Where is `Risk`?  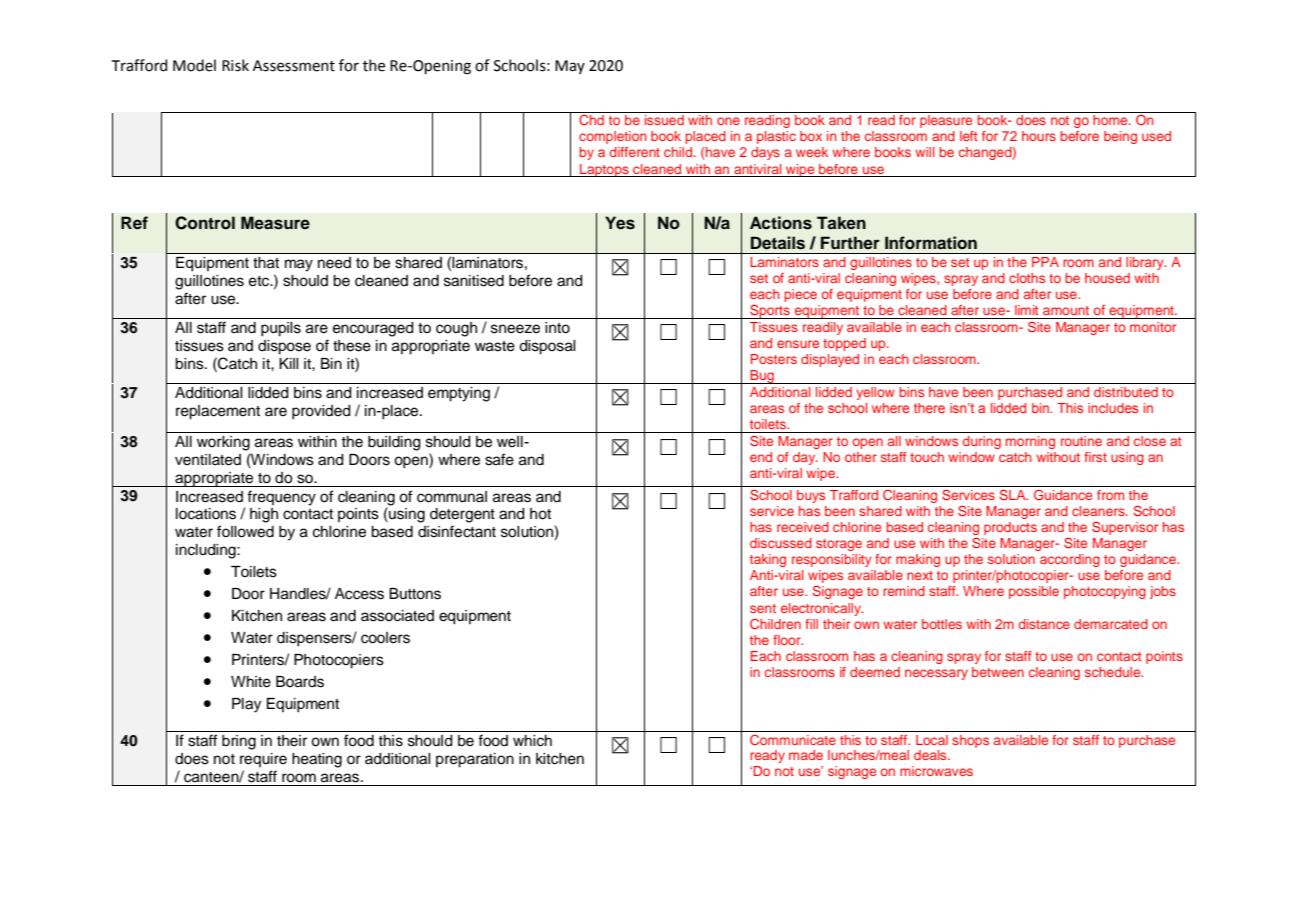
Risk is located at coordinates (235, 65).
